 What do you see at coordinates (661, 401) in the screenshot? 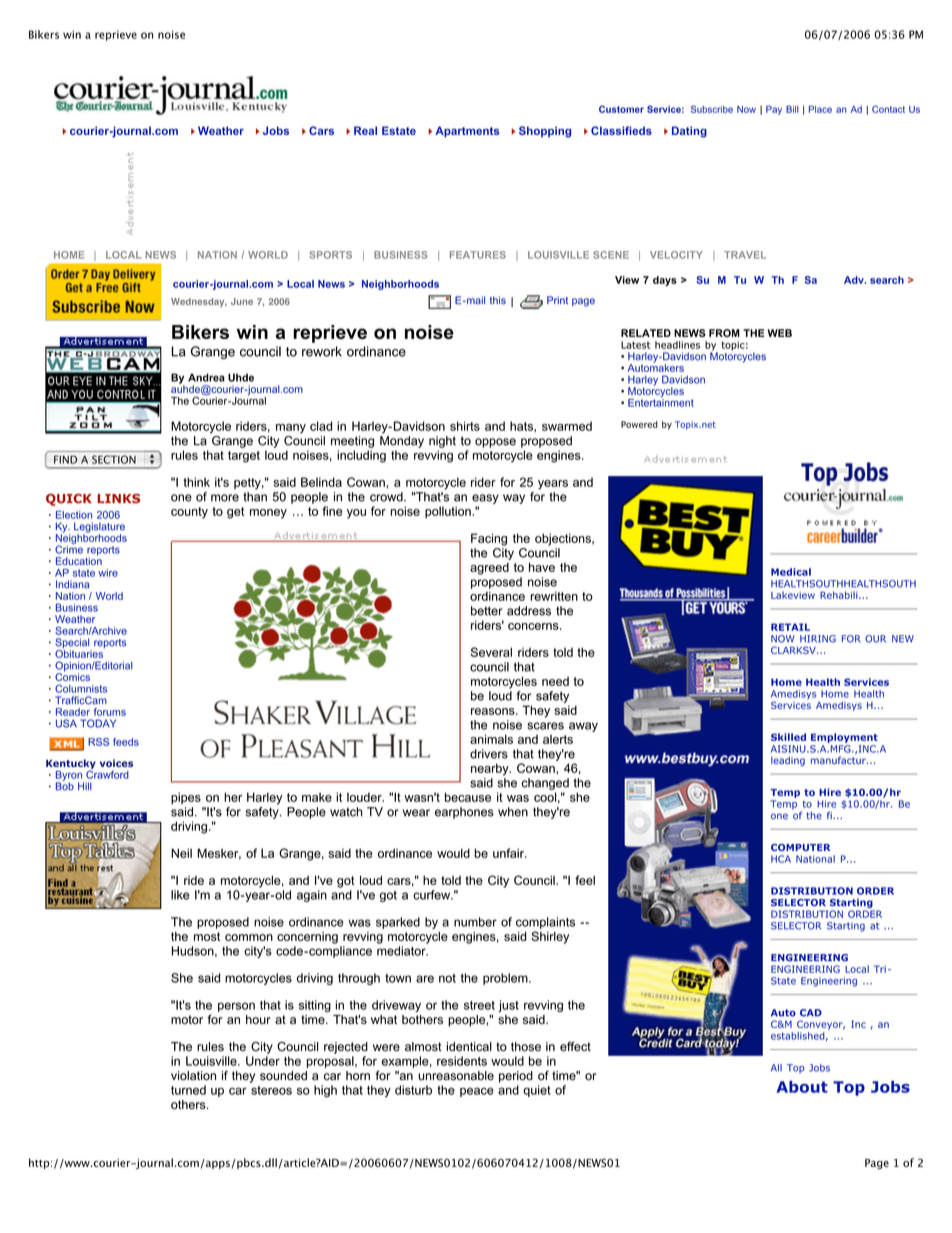
I see `Entertainment` at bounding box center [661, 401].
